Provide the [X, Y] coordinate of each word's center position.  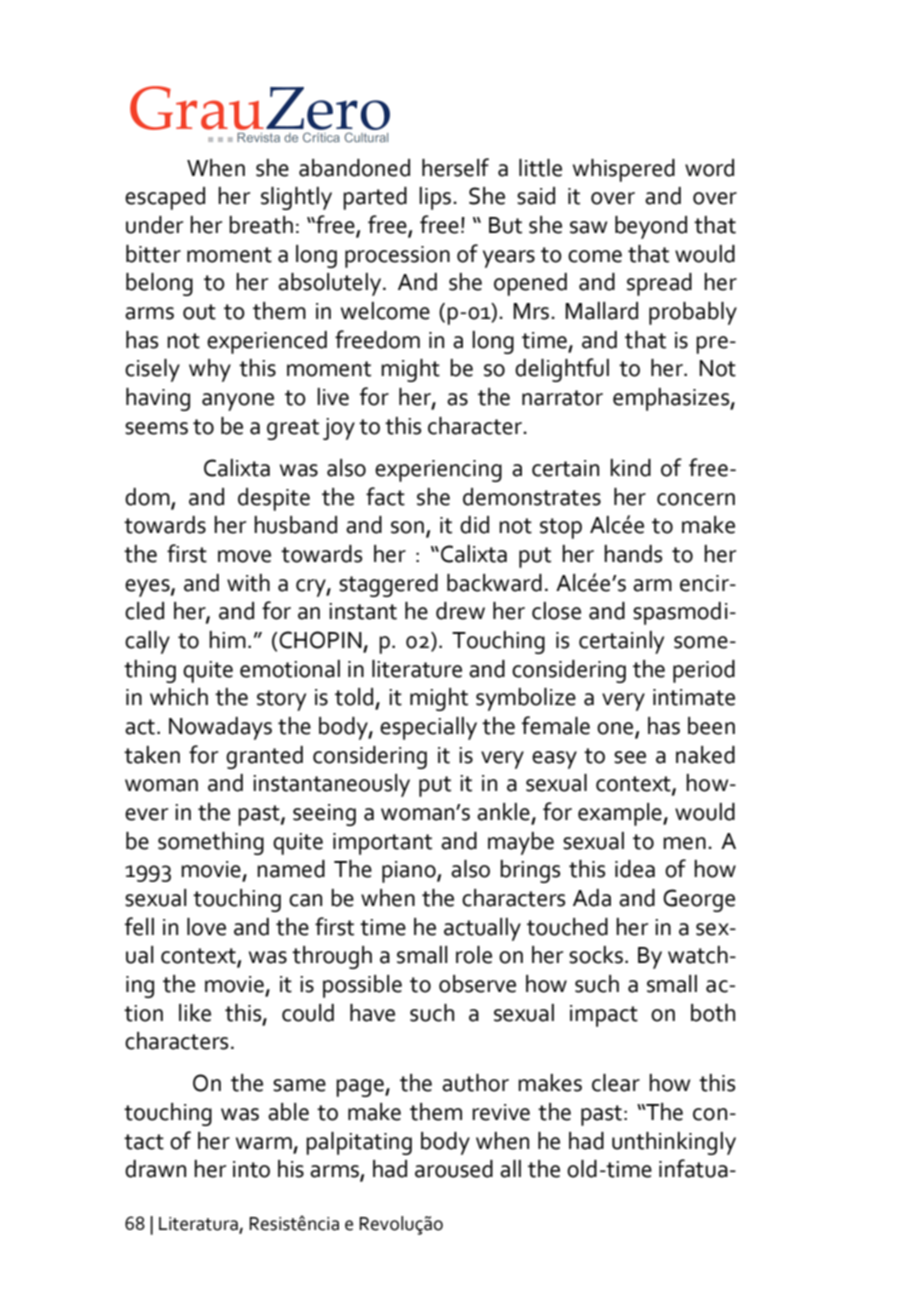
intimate [694, 697]
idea [635, 869]
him [227, 639]
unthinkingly [674, 1143]
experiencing [438, 471]
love [206, 927]
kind [630, 468]
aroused [454, 1169]
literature [417, 669]
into [251, 1169]
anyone [238, 402]
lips [436, 198]
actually [482, 929]
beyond [651, 227]
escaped [165, 198]
